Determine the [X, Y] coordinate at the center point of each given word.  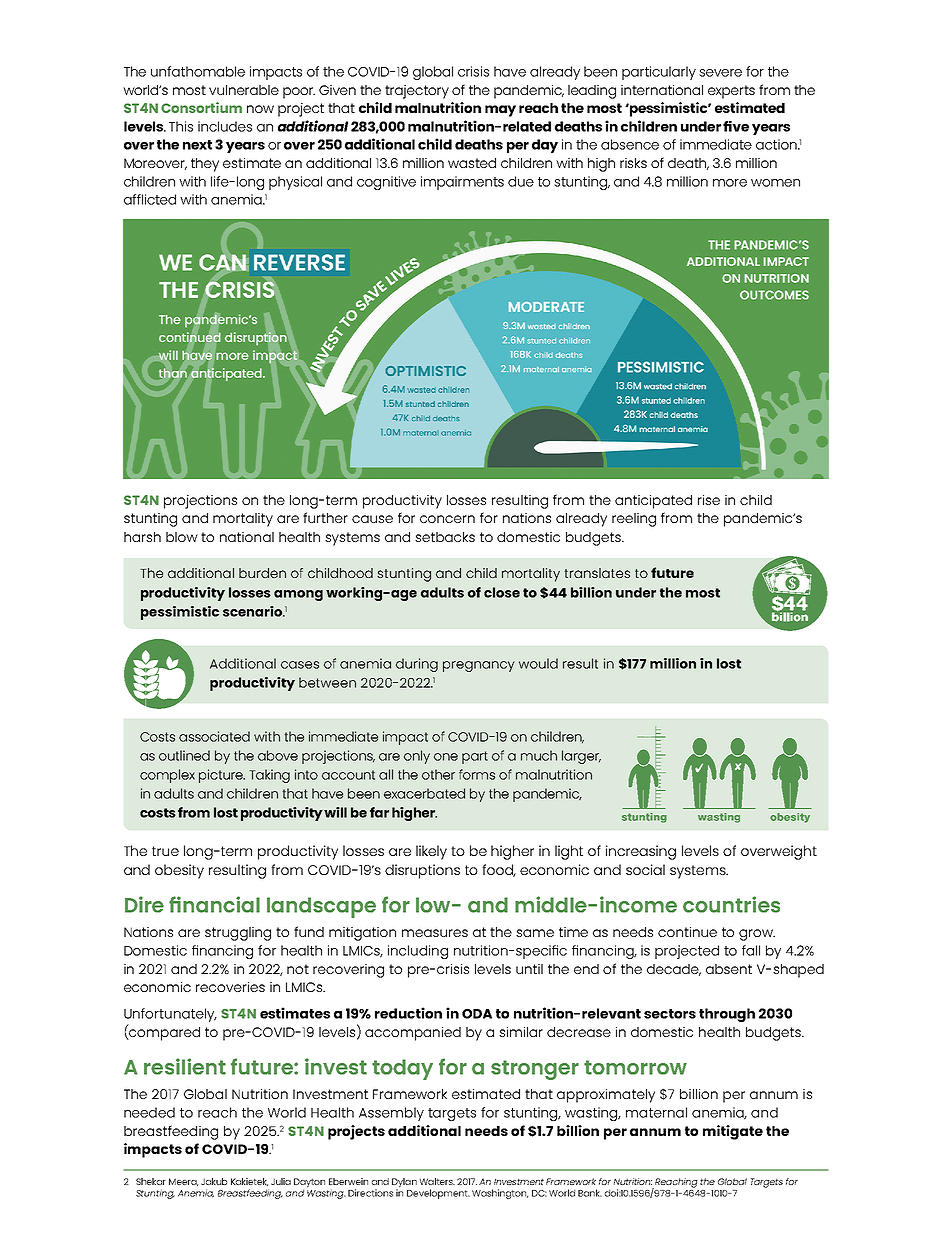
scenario [253, 611]
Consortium [201, 107]
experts [731, 92]
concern [447, 519]
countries [731, 904]
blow [182, 537]
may [500, 111]
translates [597, 573]
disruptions [422, 871]
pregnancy [479, 666]
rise [709, 500]
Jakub [214, 1181]
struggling [238, 934]
